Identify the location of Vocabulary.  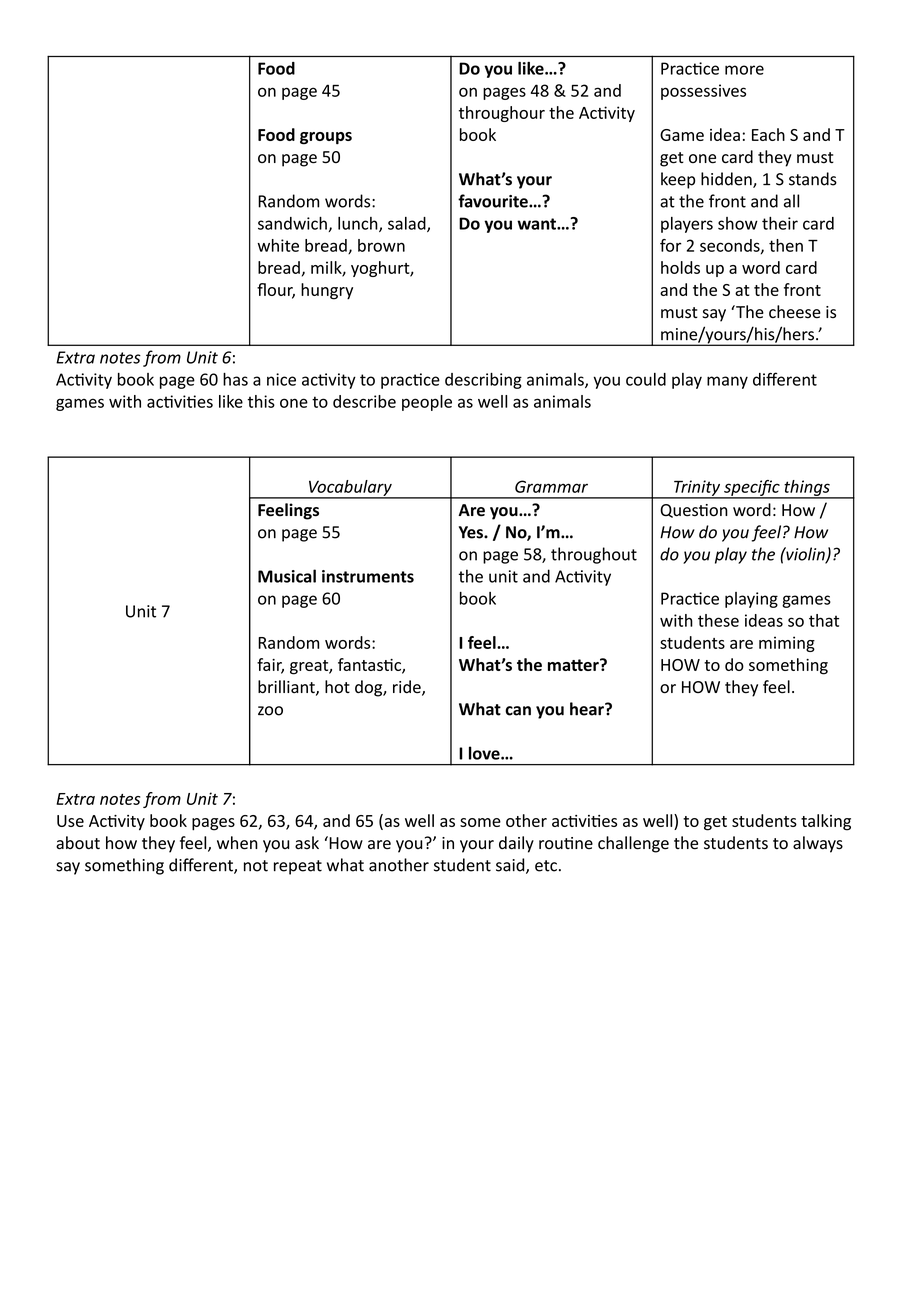
(350, 489).
